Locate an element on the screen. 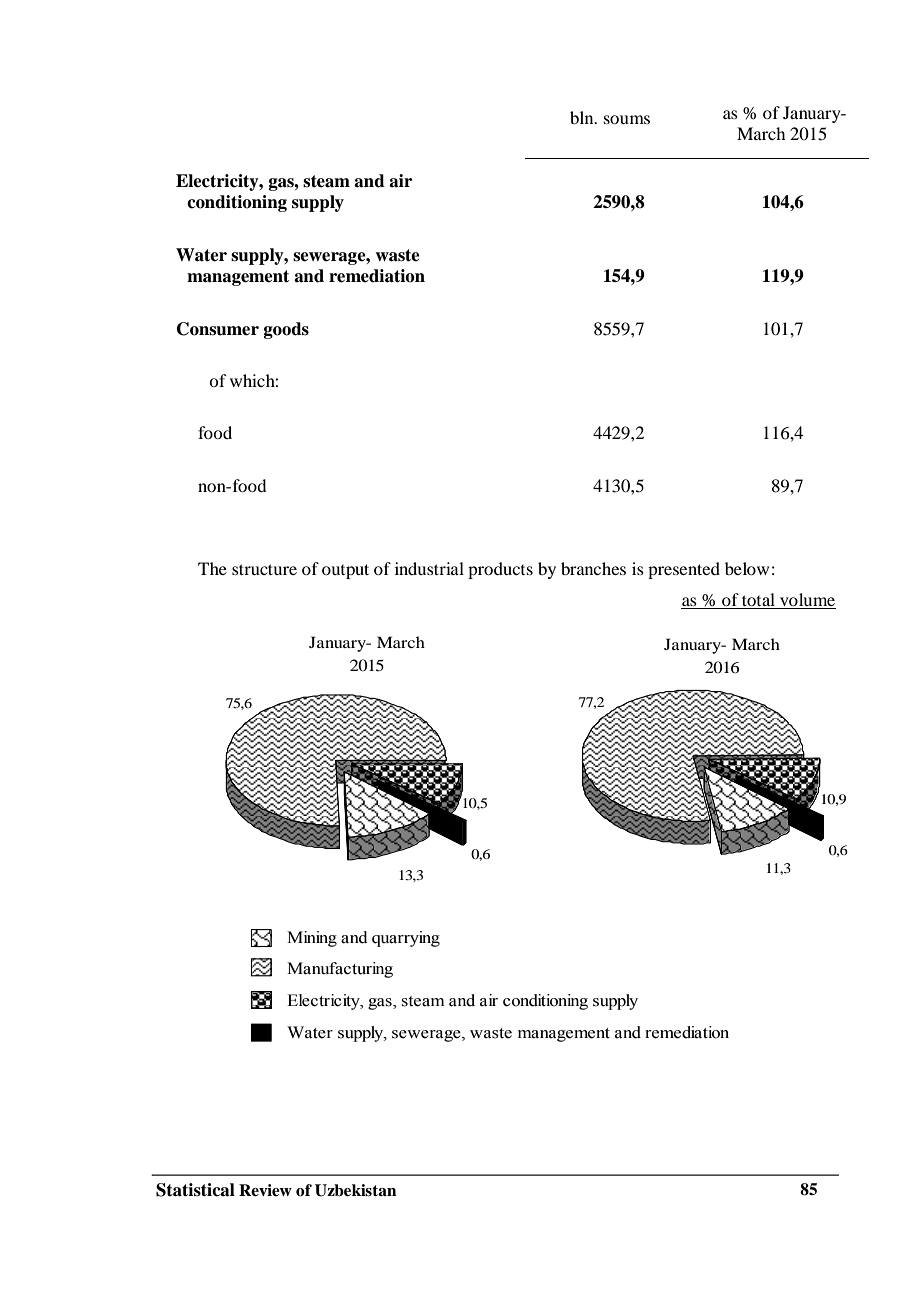 The height and width of the screenshot is (1308, 924). products is located at coordinates (500, 570).
